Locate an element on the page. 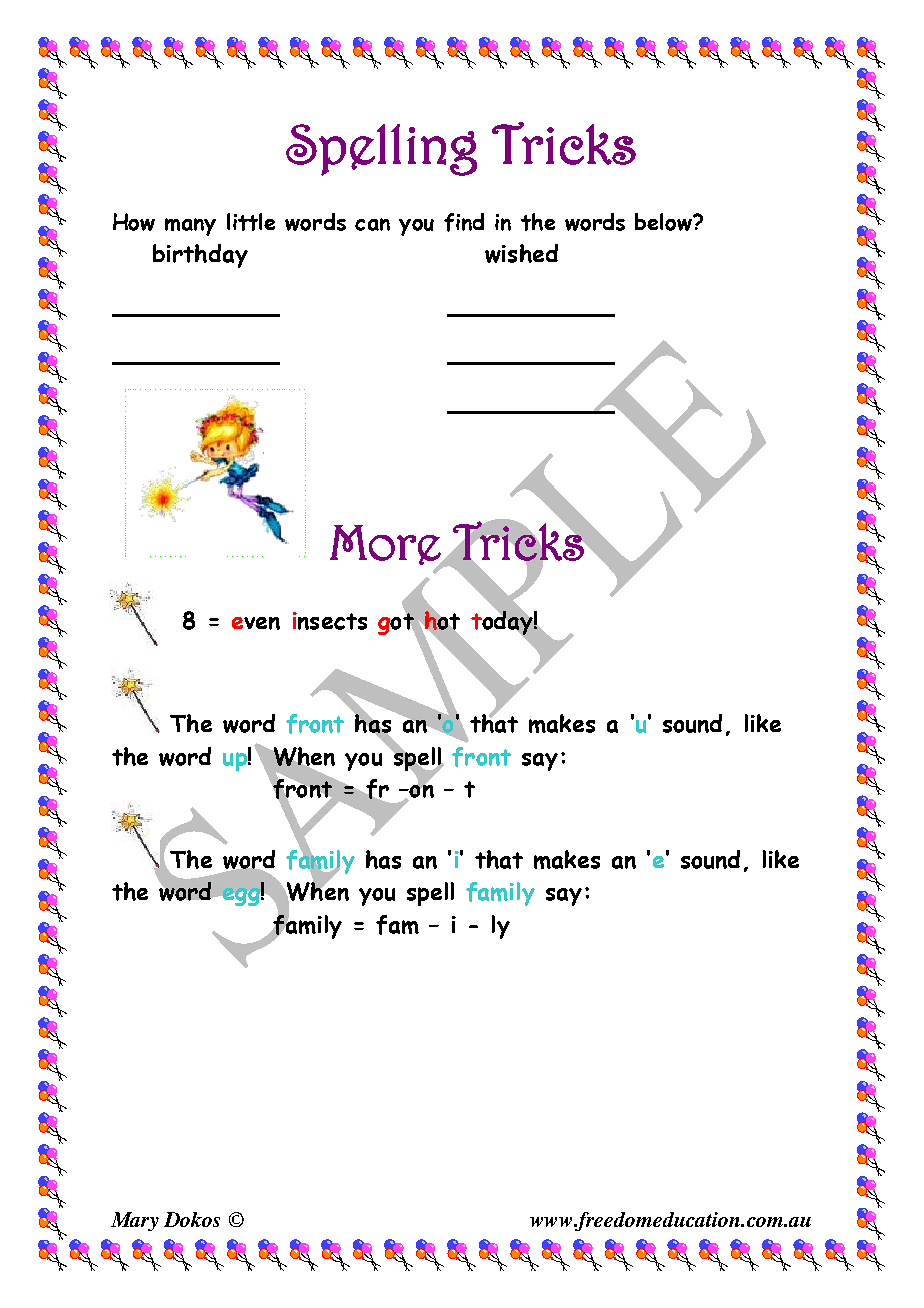 The width and height of the document is (924, 1308). can is located at coordinates (372, 224).
